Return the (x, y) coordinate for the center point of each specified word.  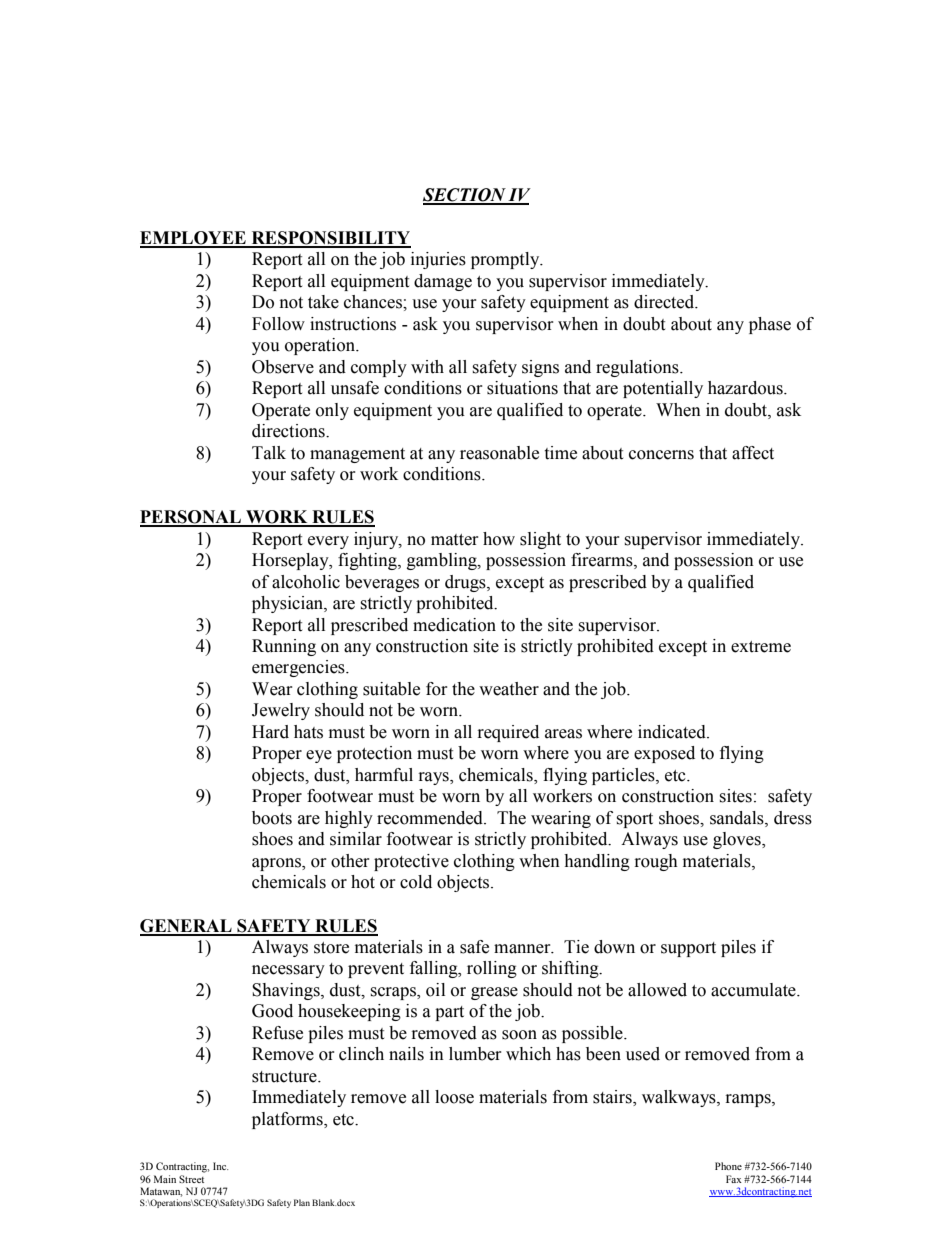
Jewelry (281, 711)
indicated (673, 732)
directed (665, 302)
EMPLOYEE (194, 239)
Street (191, 1179)
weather (509, 689)
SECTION (465, 196)
